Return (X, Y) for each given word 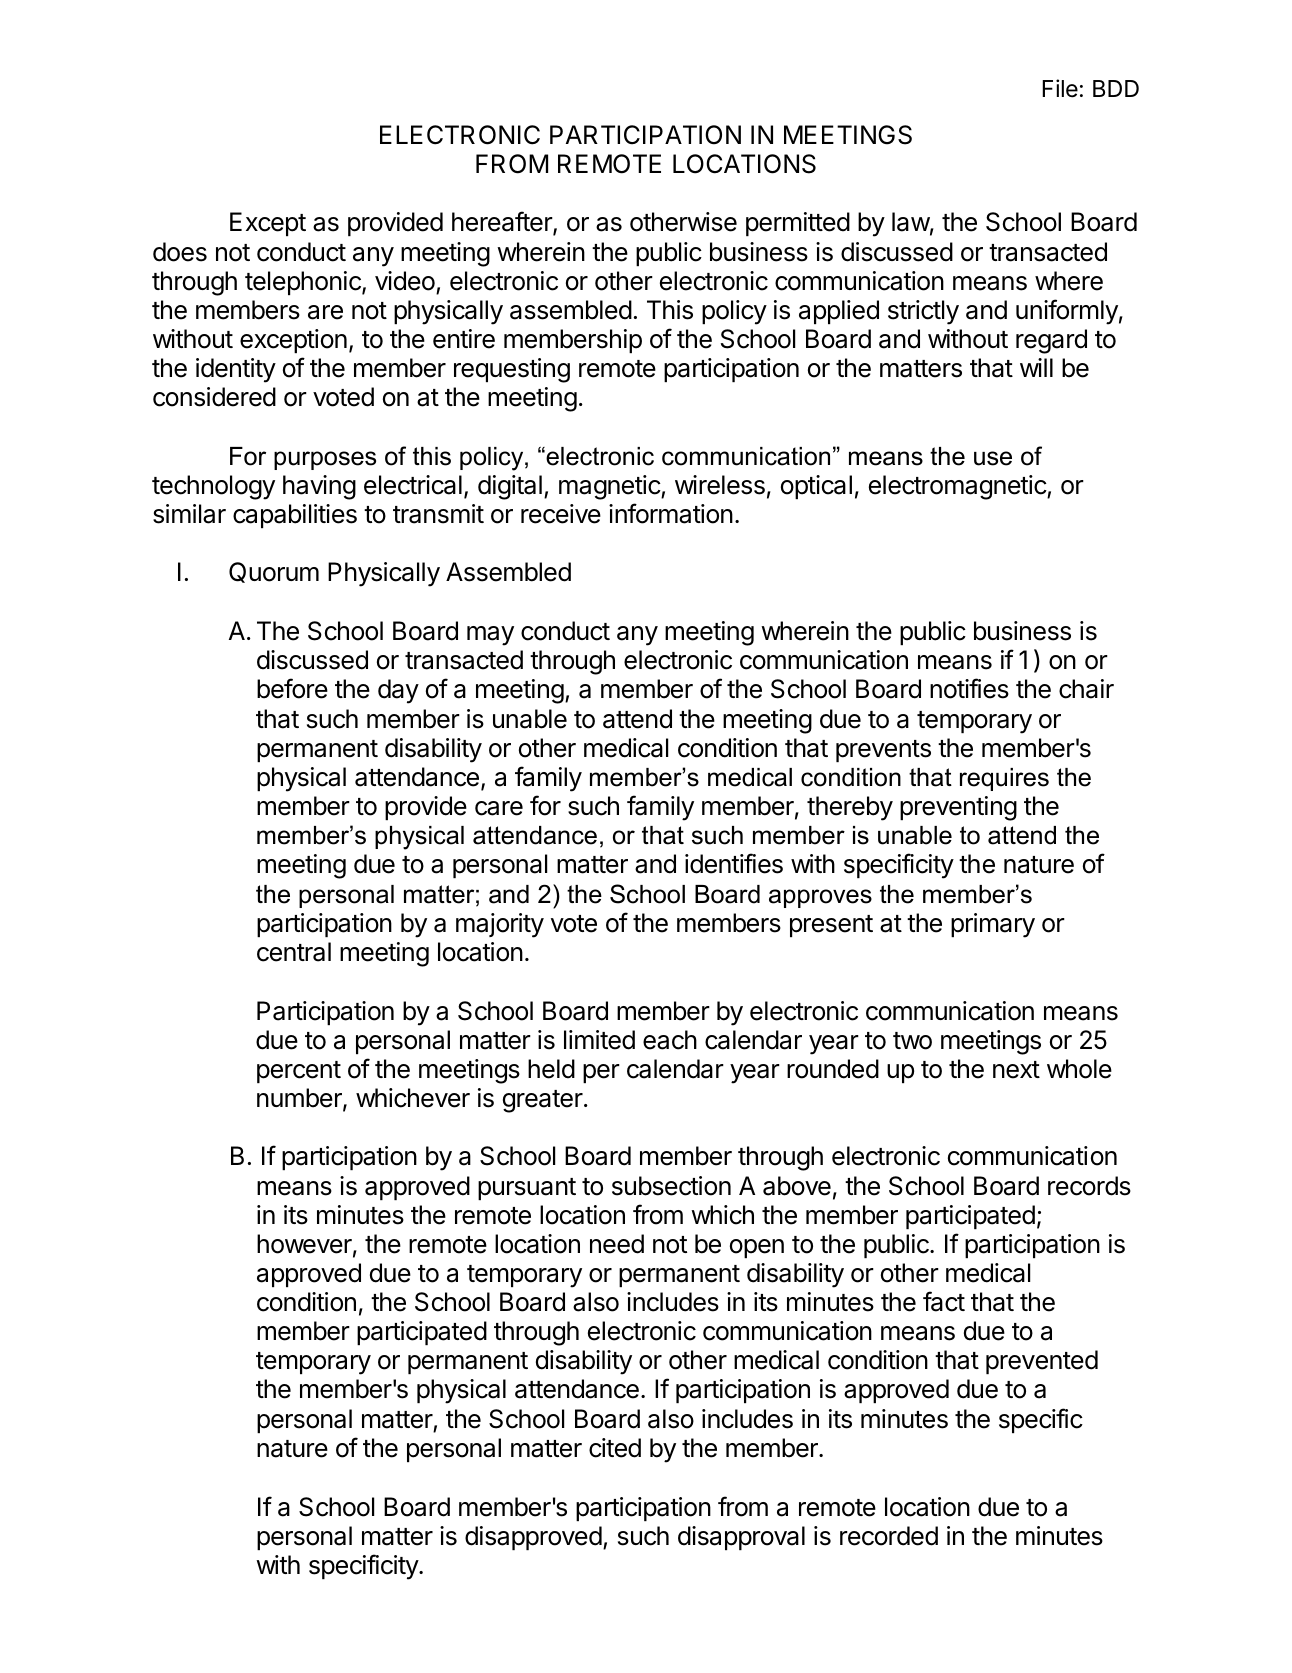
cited (615, 1448)
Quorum (274, 572)
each (670, 1040)
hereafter (503, 223)
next (1016, 1070)
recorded (889, 1536)
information (671, 513)
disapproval (741, 1538)
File (1060, 88)
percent (299, 1072)
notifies (969, 688)
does (180, 252)
